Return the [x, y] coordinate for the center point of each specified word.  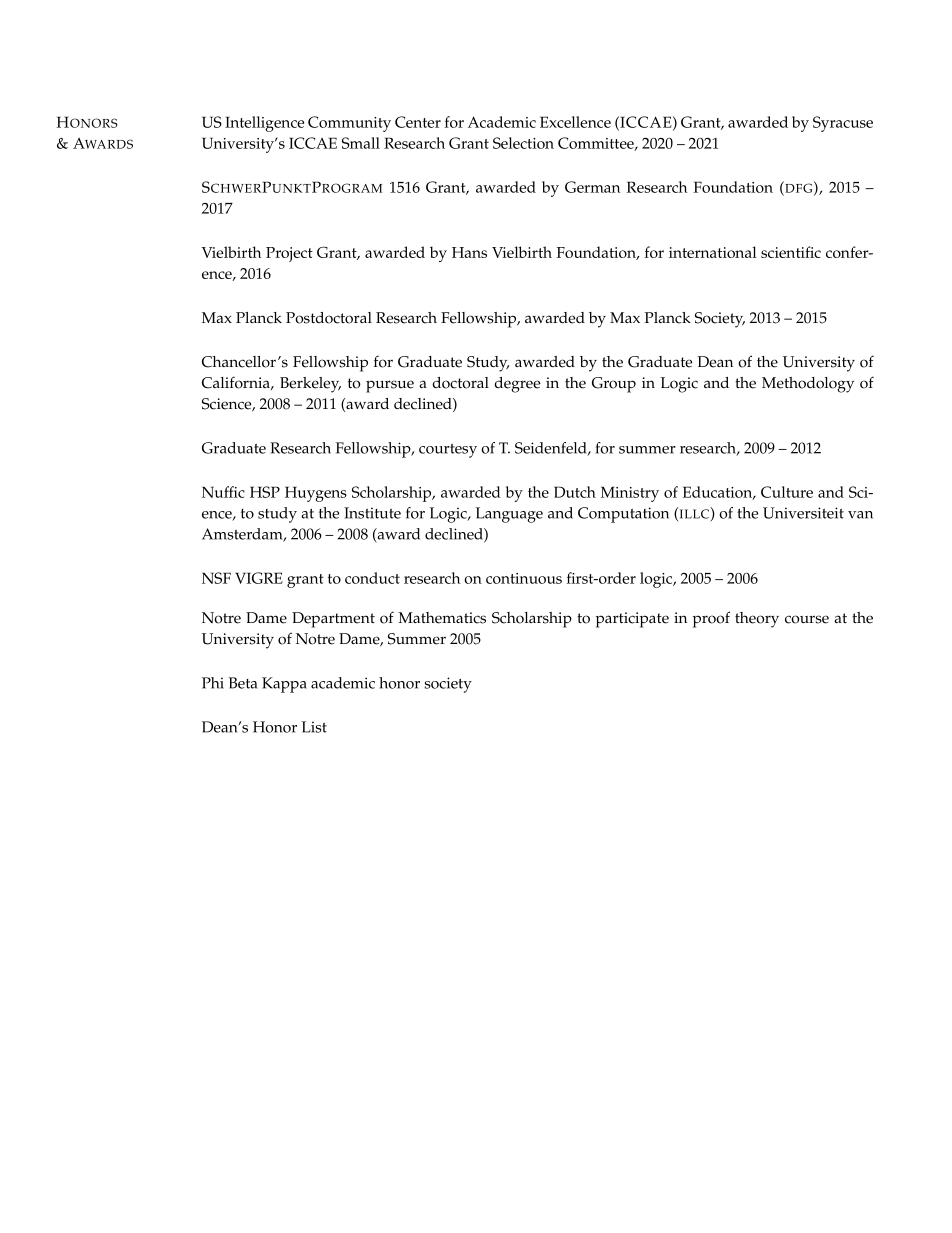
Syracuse [843, 124]
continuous [524, 578]
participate [632, 620]
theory [757, 620]
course [807, 619]
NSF [216, 578]
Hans [469, 252]
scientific [791, 252]
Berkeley [310, 385]
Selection [523, 143]
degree [517, 385]
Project [289, 254]
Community [349, 124]
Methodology [808, 385]
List [314, 727]
